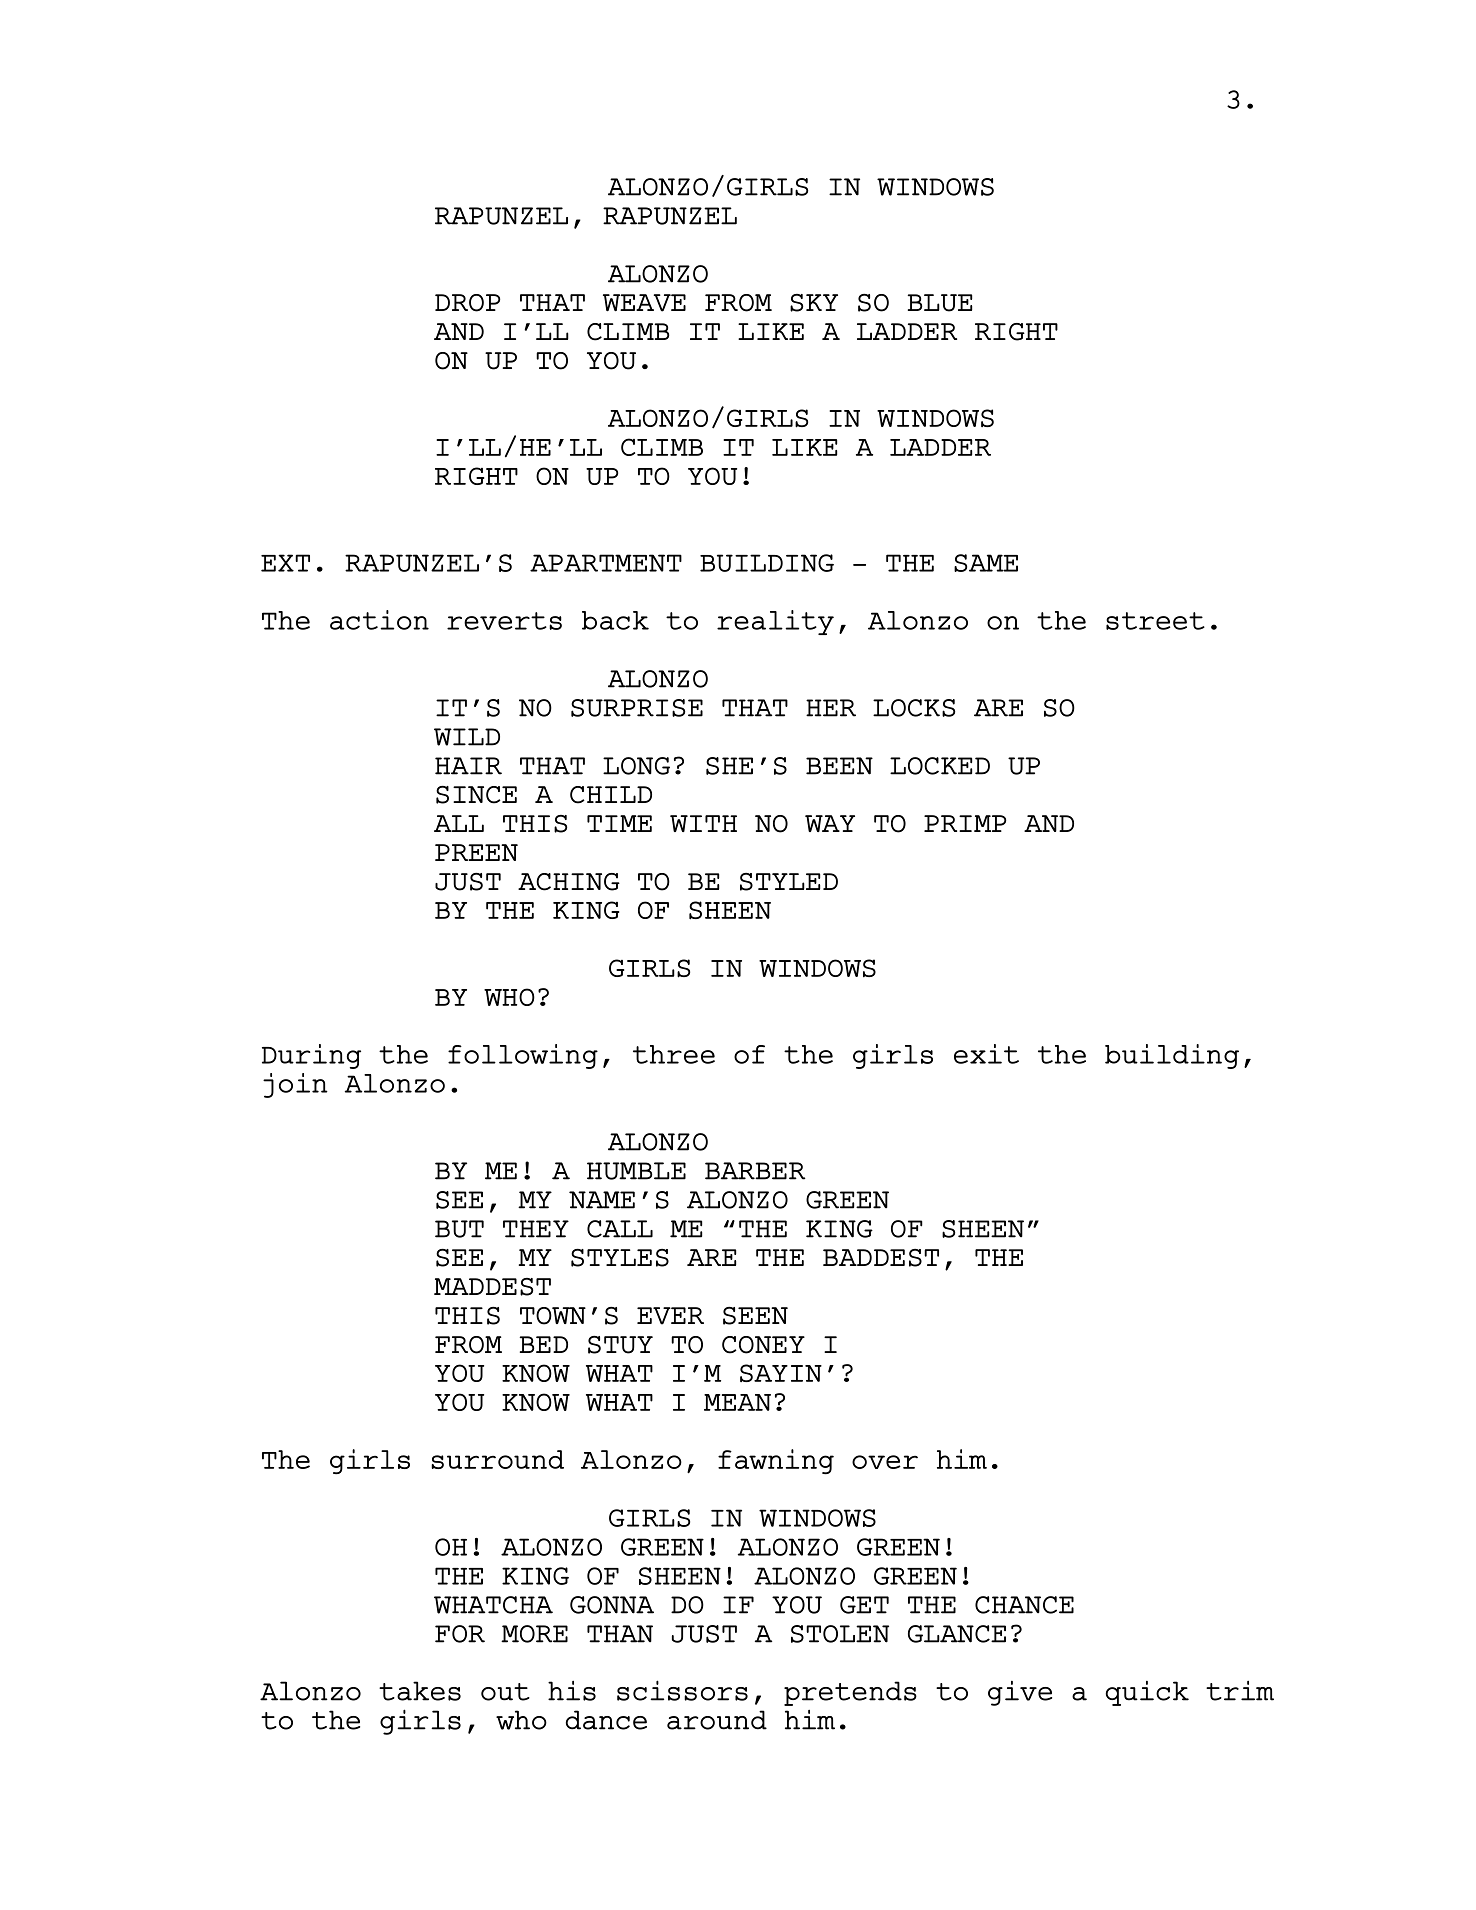 This screenshot has width=1476, height=1910. Describe the element at coordinates (703, 823) in the screenshot. I see `WITH` at that location.
